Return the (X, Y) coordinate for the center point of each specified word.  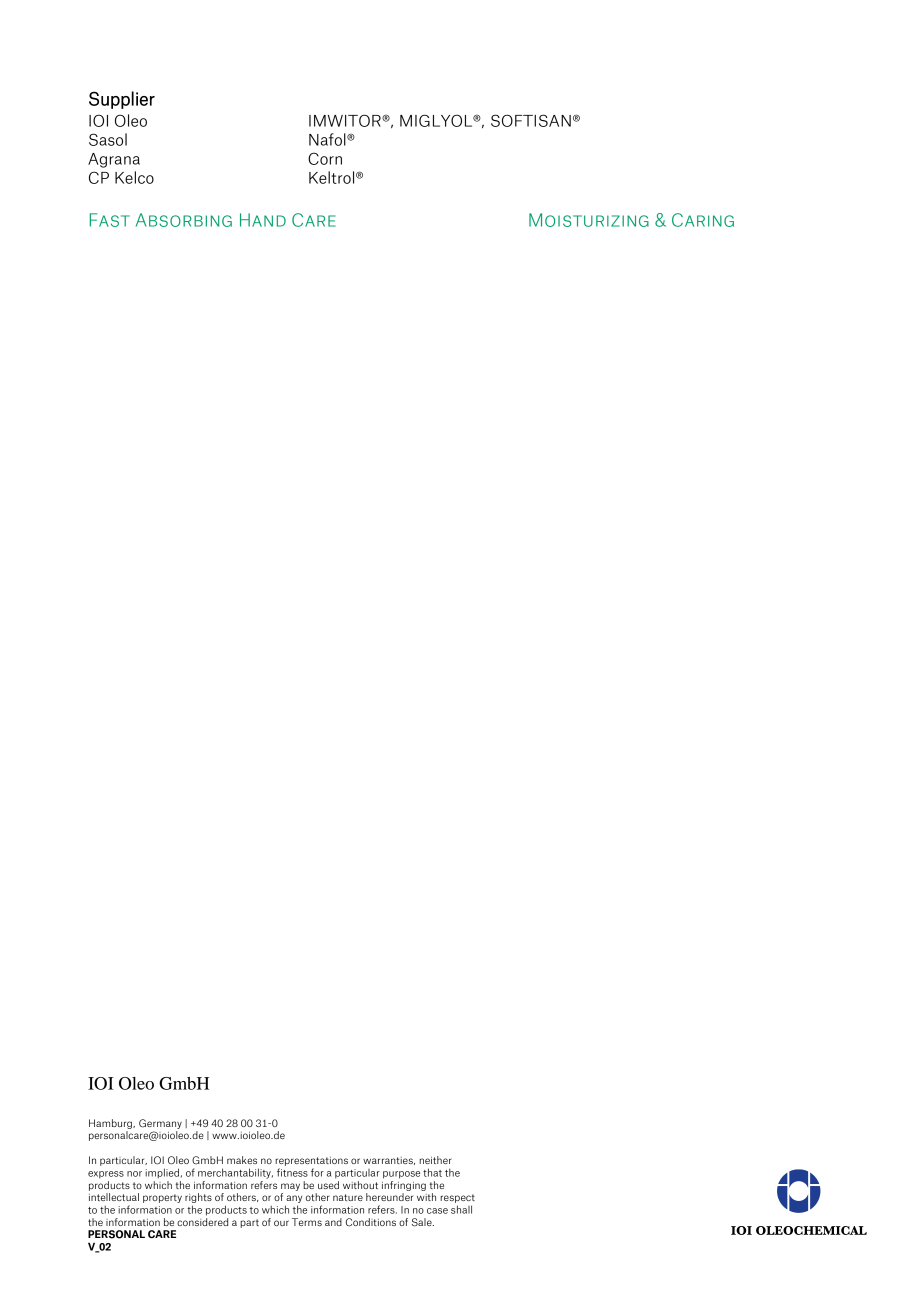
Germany (160, 1124)
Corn (325, 158)
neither (435, 1160)
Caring (703, 220)
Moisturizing (589, 220)
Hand (263, 220)
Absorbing (184, 220)
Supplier (122, 100)
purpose (401, 1175)
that (432, 1172)
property (162, 1198)
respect (457, 1198)
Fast (110, 220)
